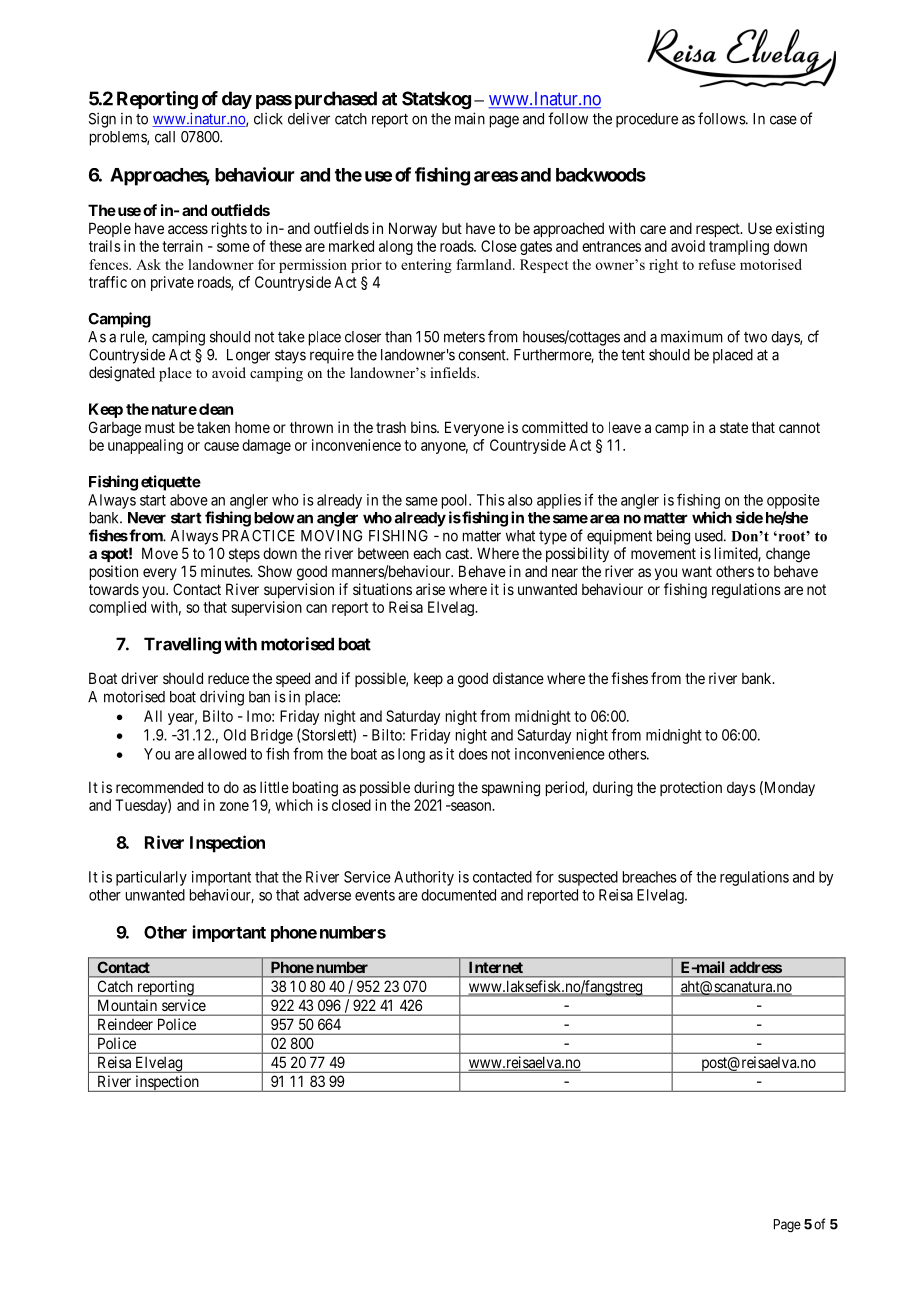 The image size is (924, 1308). I want to click on particularly, so click(151, 878).
